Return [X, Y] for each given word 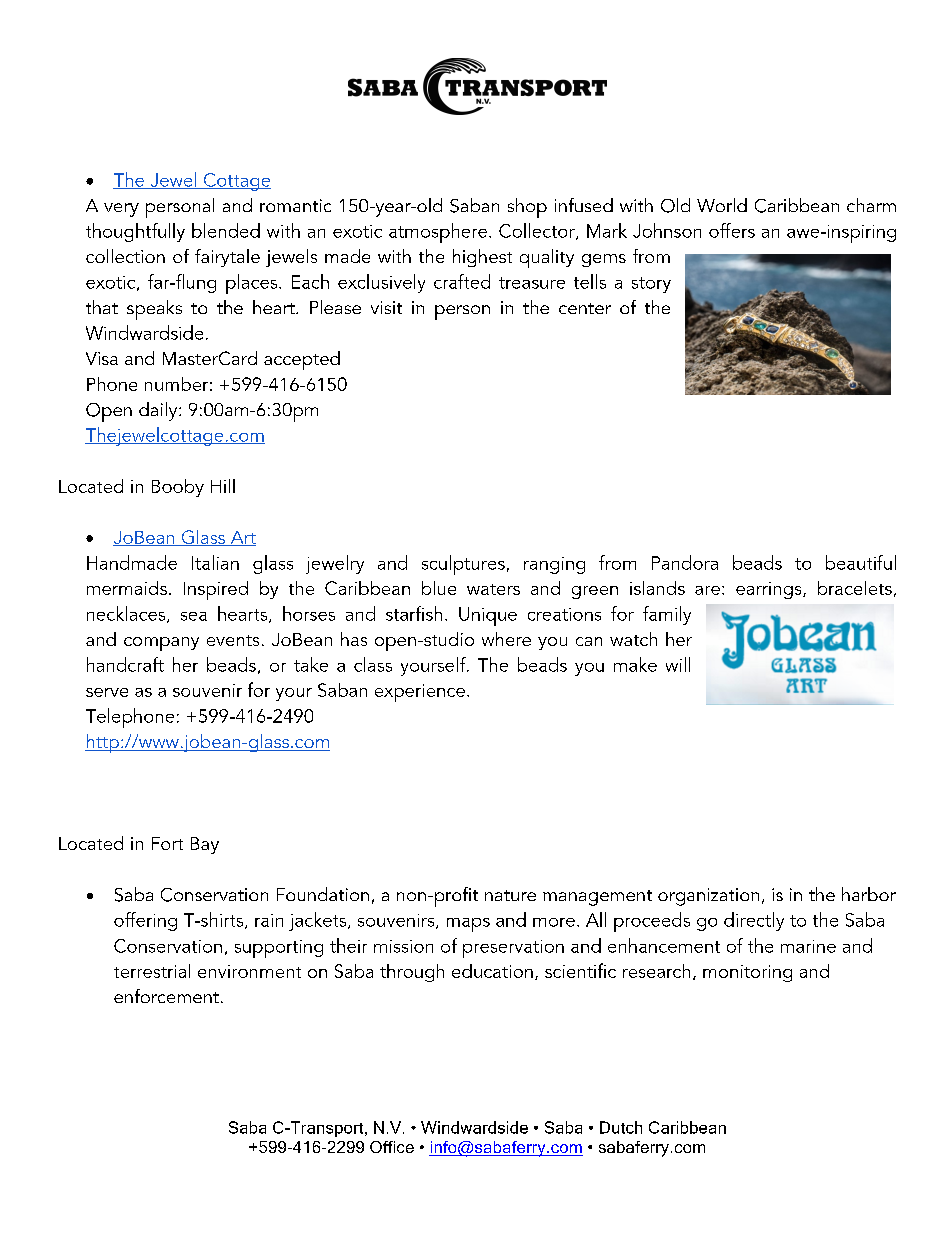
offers [732, 230]
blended [226, 230]
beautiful [861, 562]
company [161, 644]
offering [145, 921]
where [506, 639]
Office [392, 1147]
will [678, 664]
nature [510, 895]
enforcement [166, 996]
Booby [178, 488]
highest [482, 258]
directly [754, 921]
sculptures [463, 565]
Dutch [621, 1127]
